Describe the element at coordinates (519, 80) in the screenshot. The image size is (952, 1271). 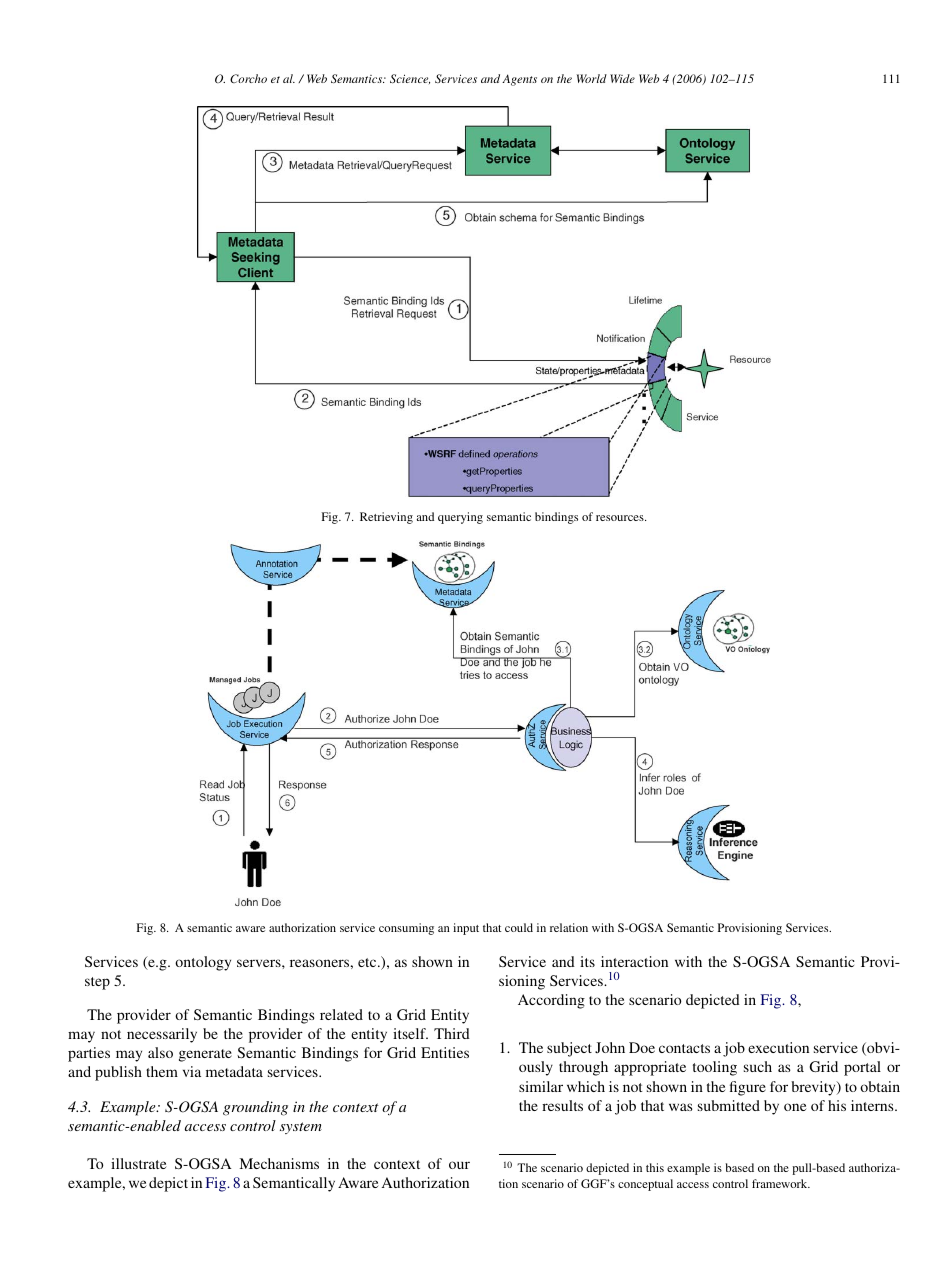
I see `Agents` at that location.
